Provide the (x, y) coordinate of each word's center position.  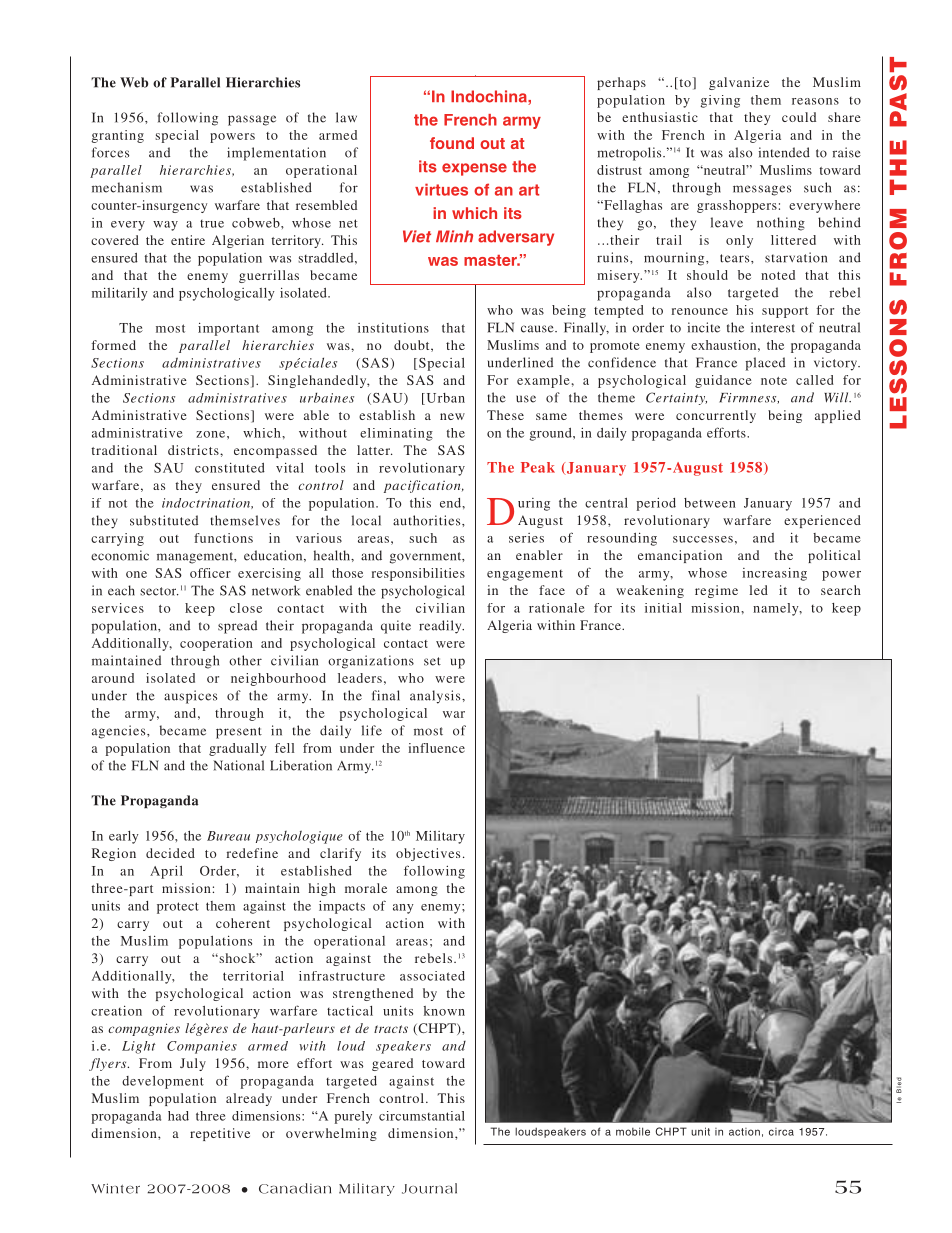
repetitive (220, 1134)
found (452, 143)
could (799, 117)
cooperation (216, 644)
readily (441, 627)
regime (716, 591)
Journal (429, 1188)
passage (252, 120)
